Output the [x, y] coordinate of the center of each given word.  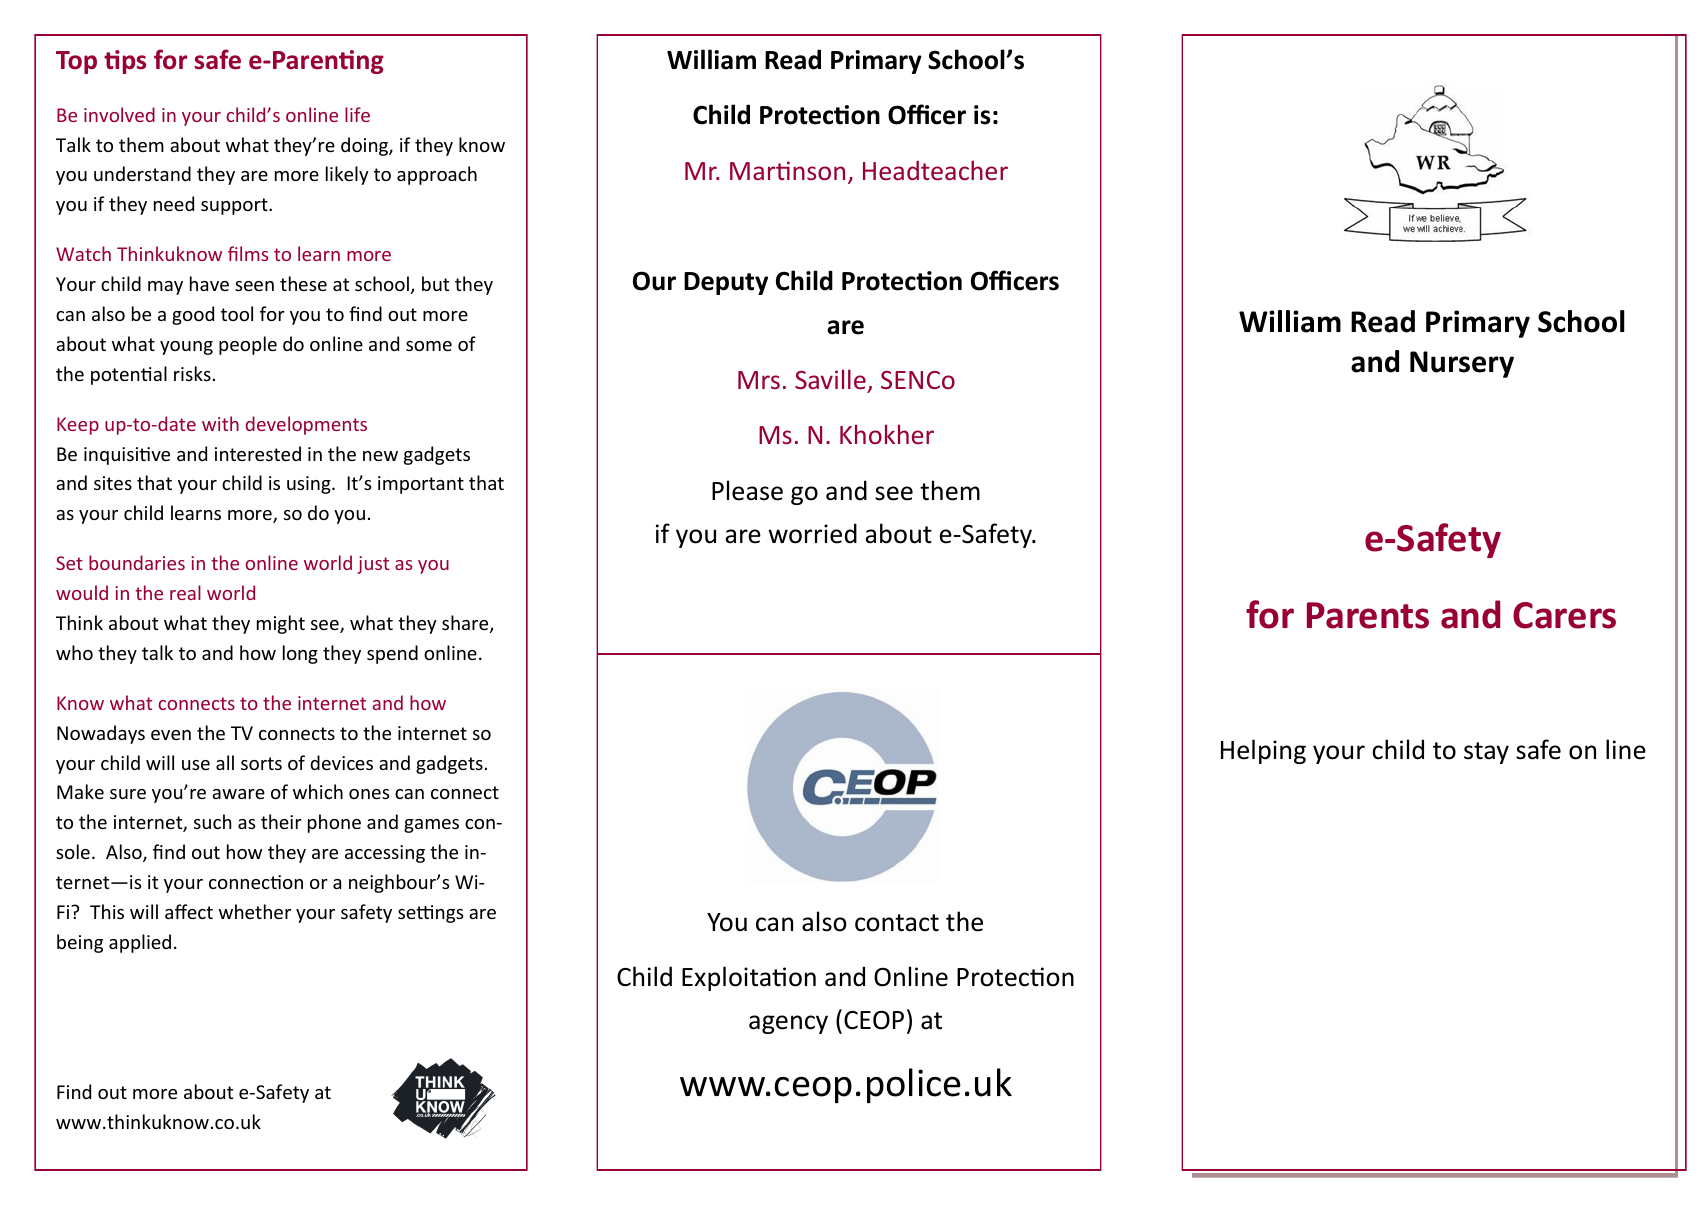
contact [897, 923]
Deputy [726, 283]
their [281, 821]
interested [258, 453]
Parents [1368, 615]
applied [140, 943]
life [357, 114]
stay [1486, 753]
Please [747, 490]
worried [813, 533]
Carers [1564, 615]
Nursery [1462, 364]
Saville [830, 379]
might [281, 624]
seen [254, 286]
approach [437, 175]
